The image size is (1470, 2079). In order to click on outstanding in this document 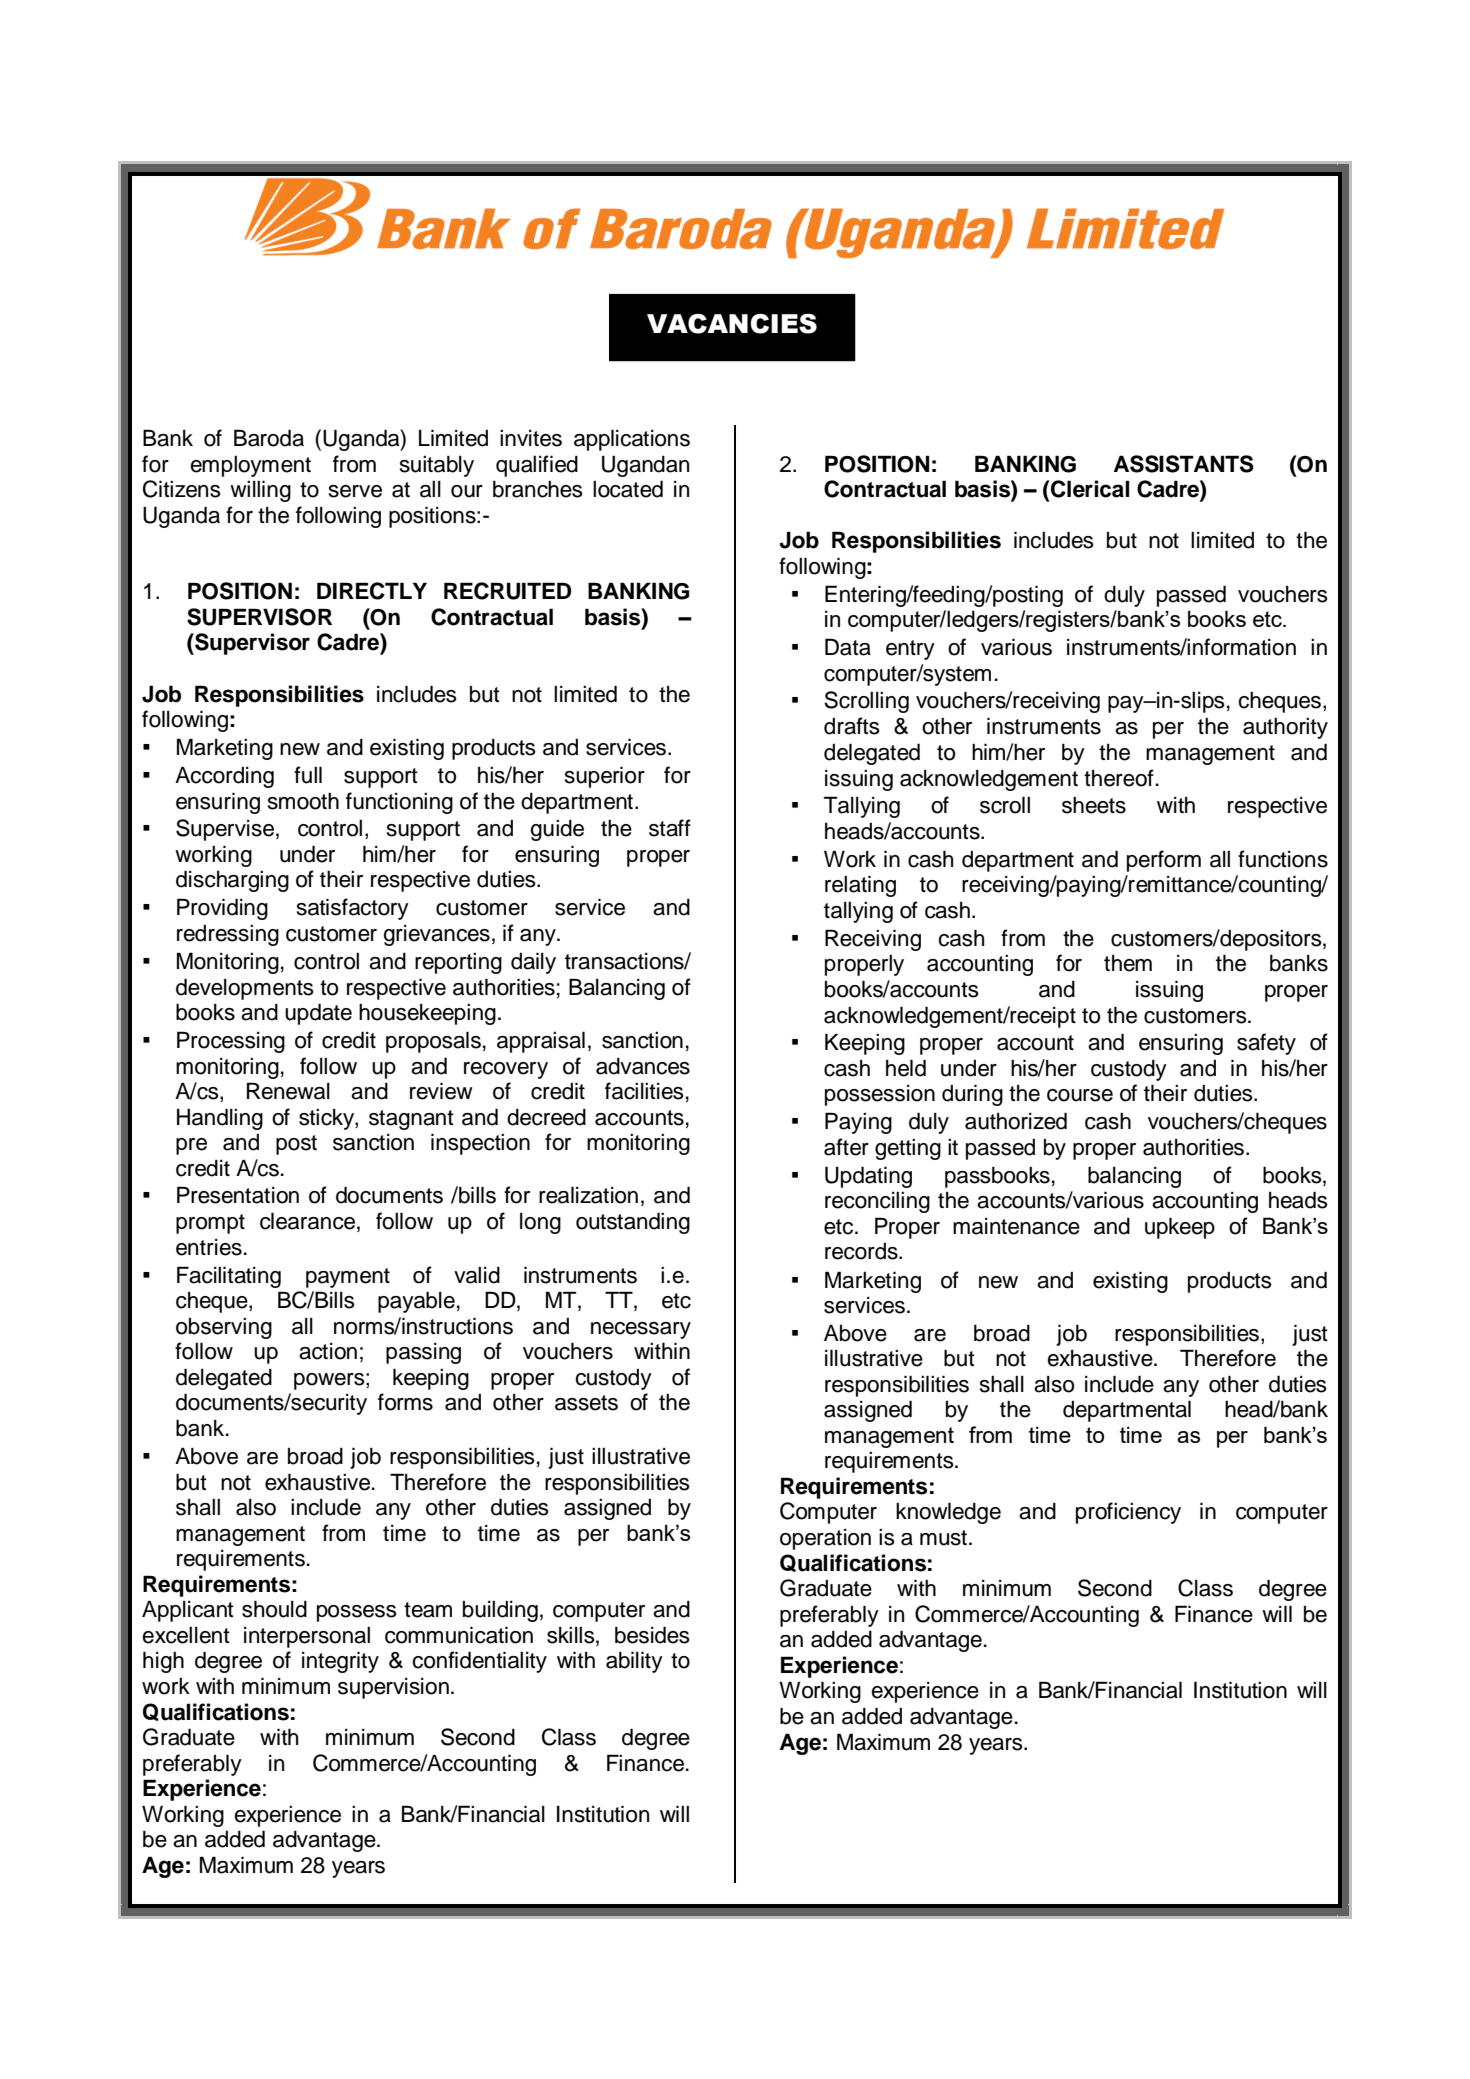, I will do `click(633, 1223)`.
